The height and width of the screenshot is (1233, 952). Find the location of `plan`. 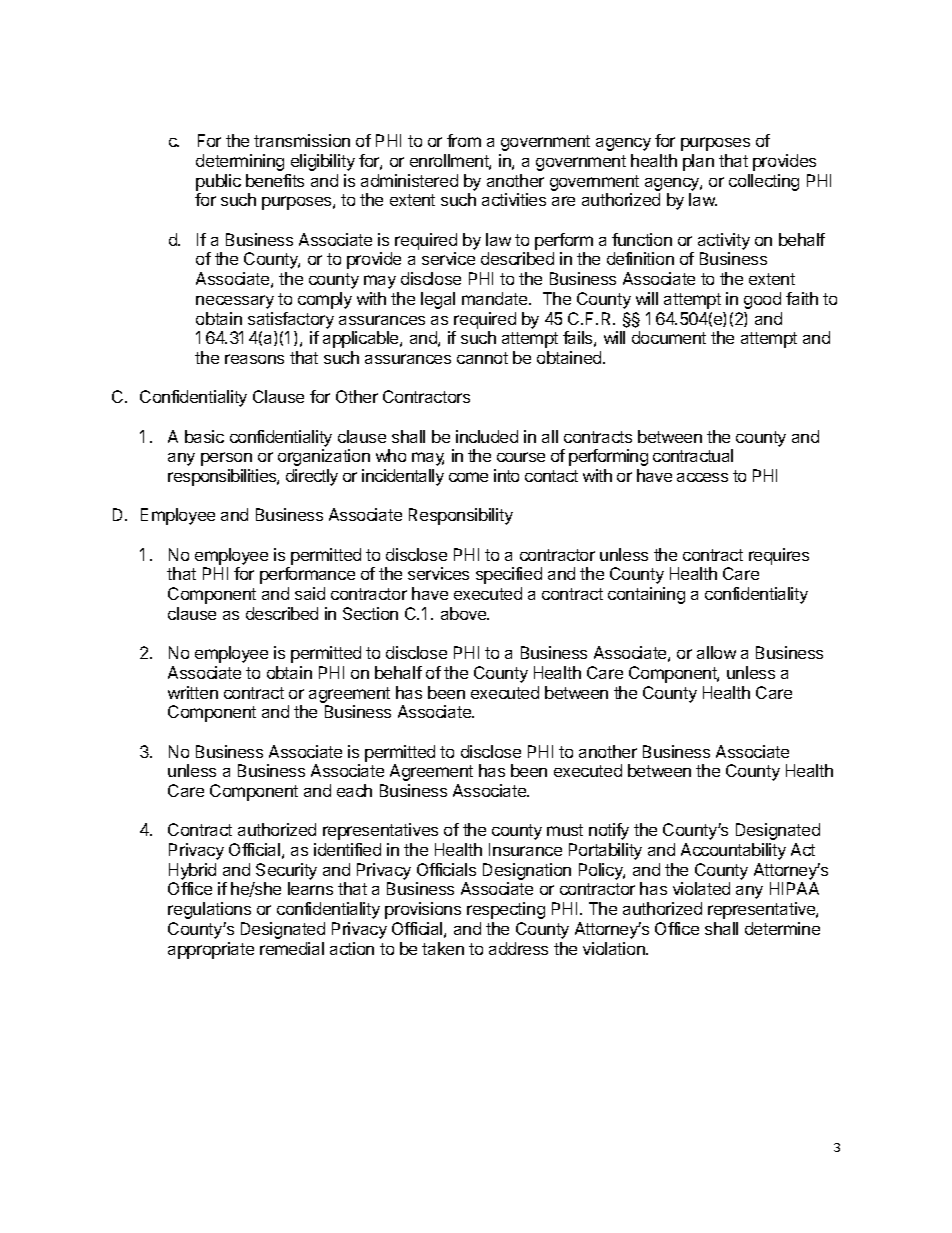

plan is located at coordinates (698, 162).
